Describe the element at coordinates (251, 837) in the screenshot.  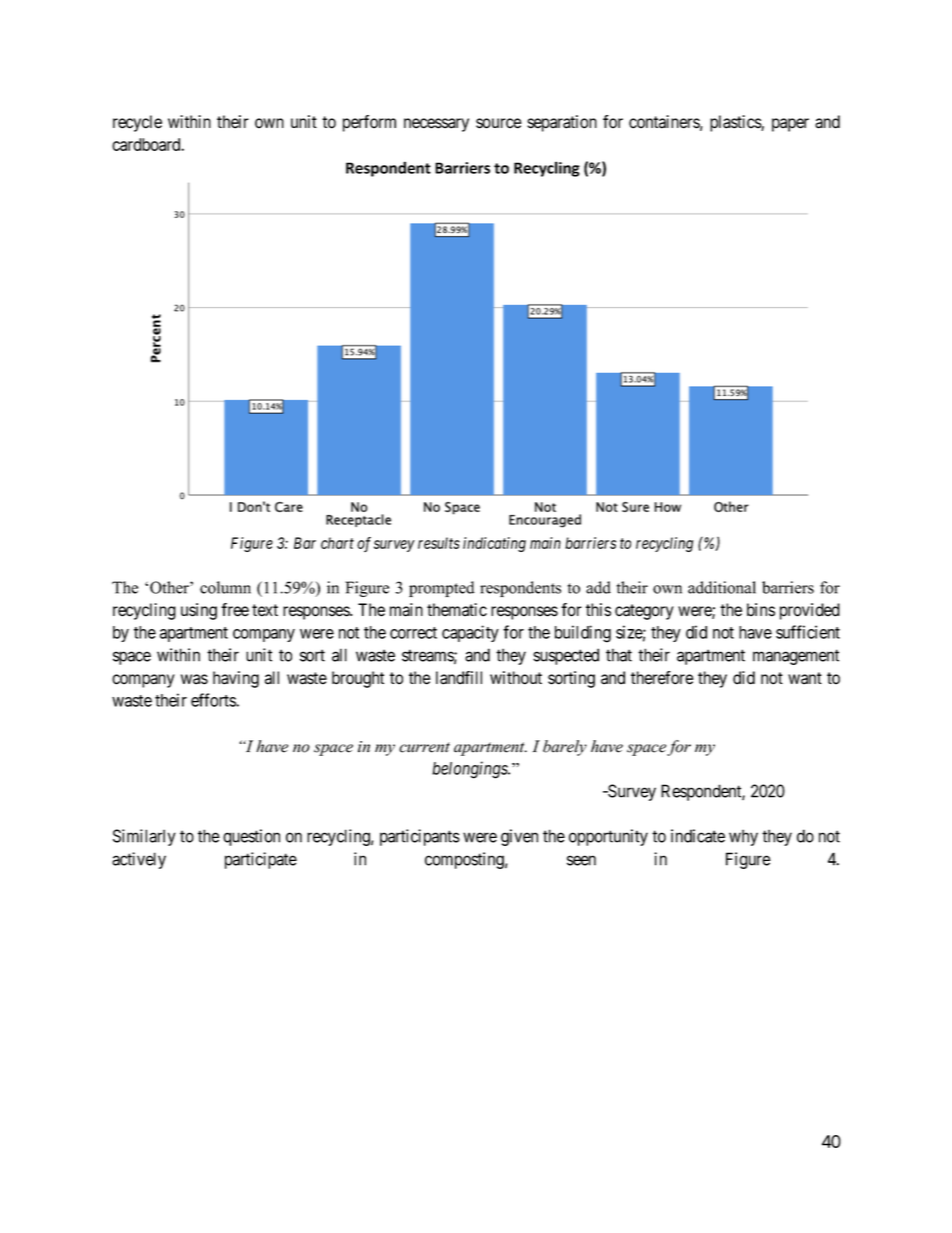
I see `question` at that location.
